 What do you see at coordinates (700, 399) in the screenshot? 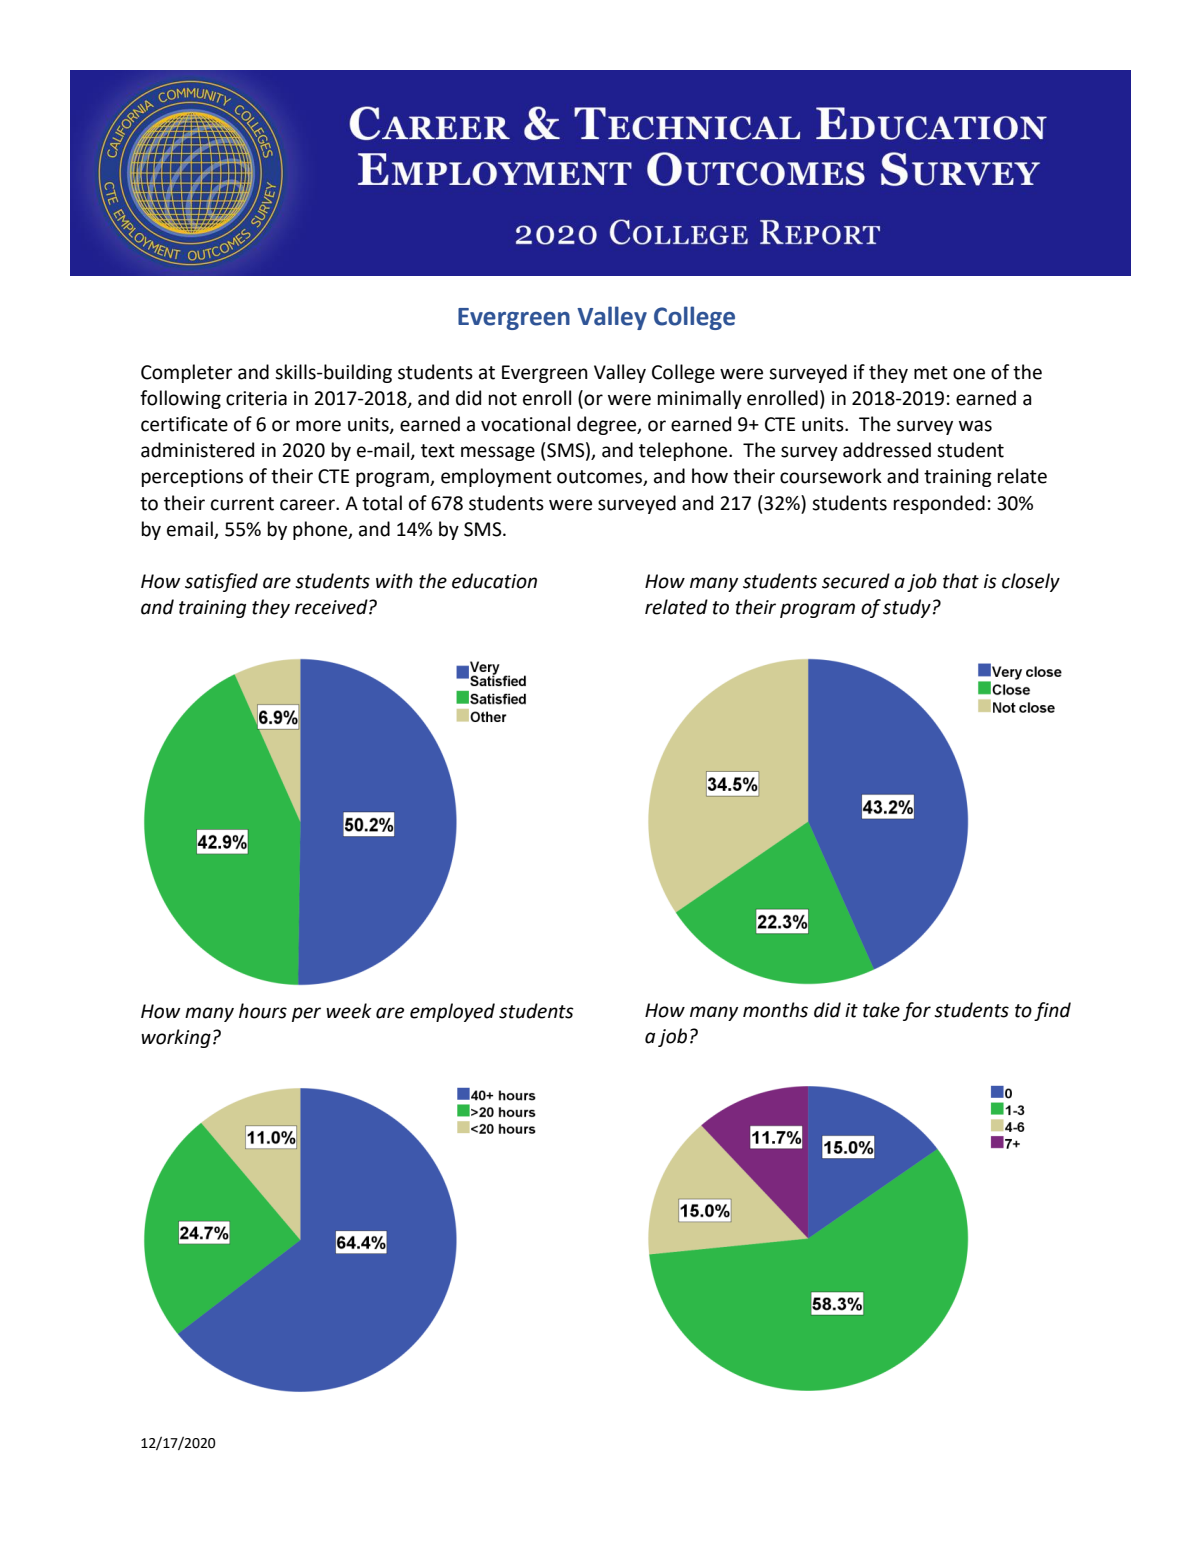
I see `minimally` at bounding box center [700, 399].
